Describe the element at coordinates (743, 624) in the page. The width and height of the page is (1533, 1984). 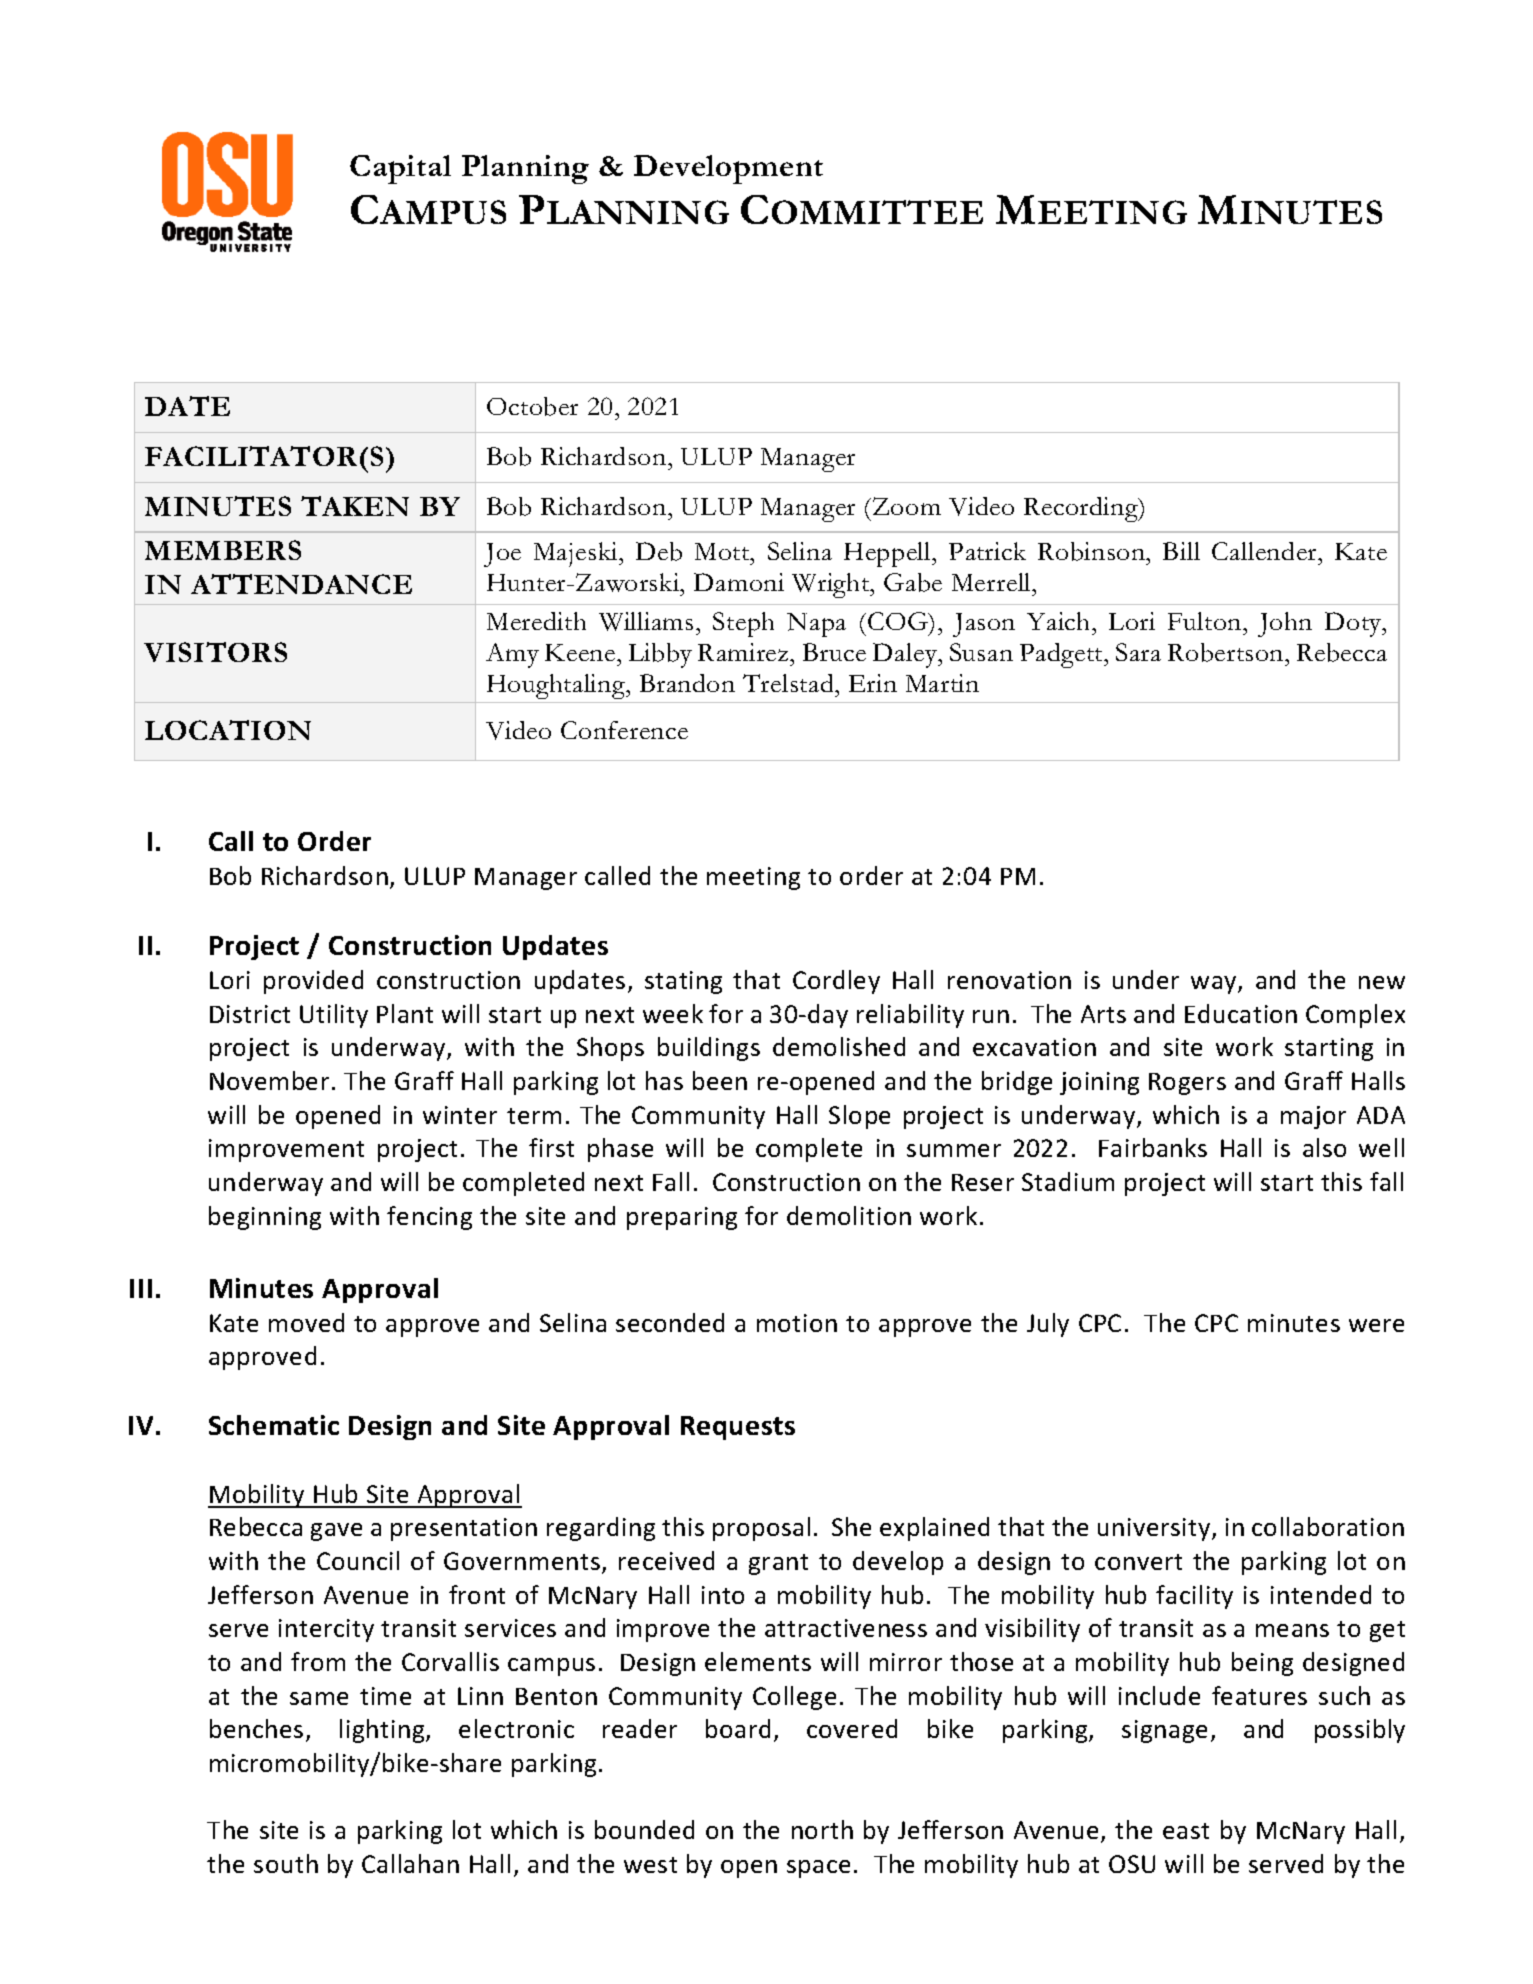
I see `Steph` at that location.
